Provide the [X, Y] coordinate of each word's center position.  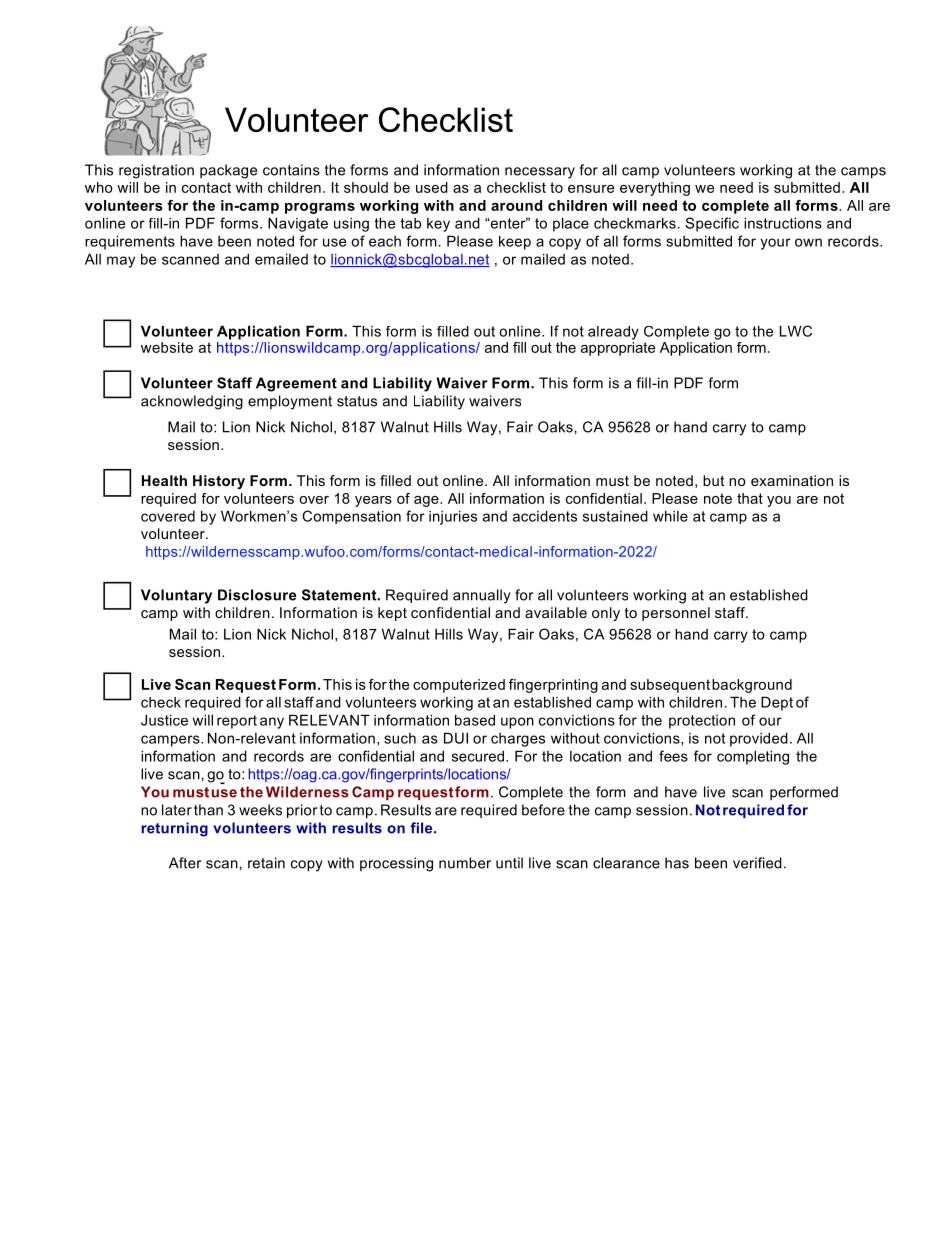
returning [174, 829]
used [432, 187]
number [465, 863]
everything [655, 189]
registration [156, 171]
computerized [459, 686]
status [357, 401]
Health [164, 480]
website [167, 347]
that [750, 498]
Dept [777, 703]
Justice [164, 720]
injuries [453, 517]
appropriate [618, 347]
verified [757, 863]
